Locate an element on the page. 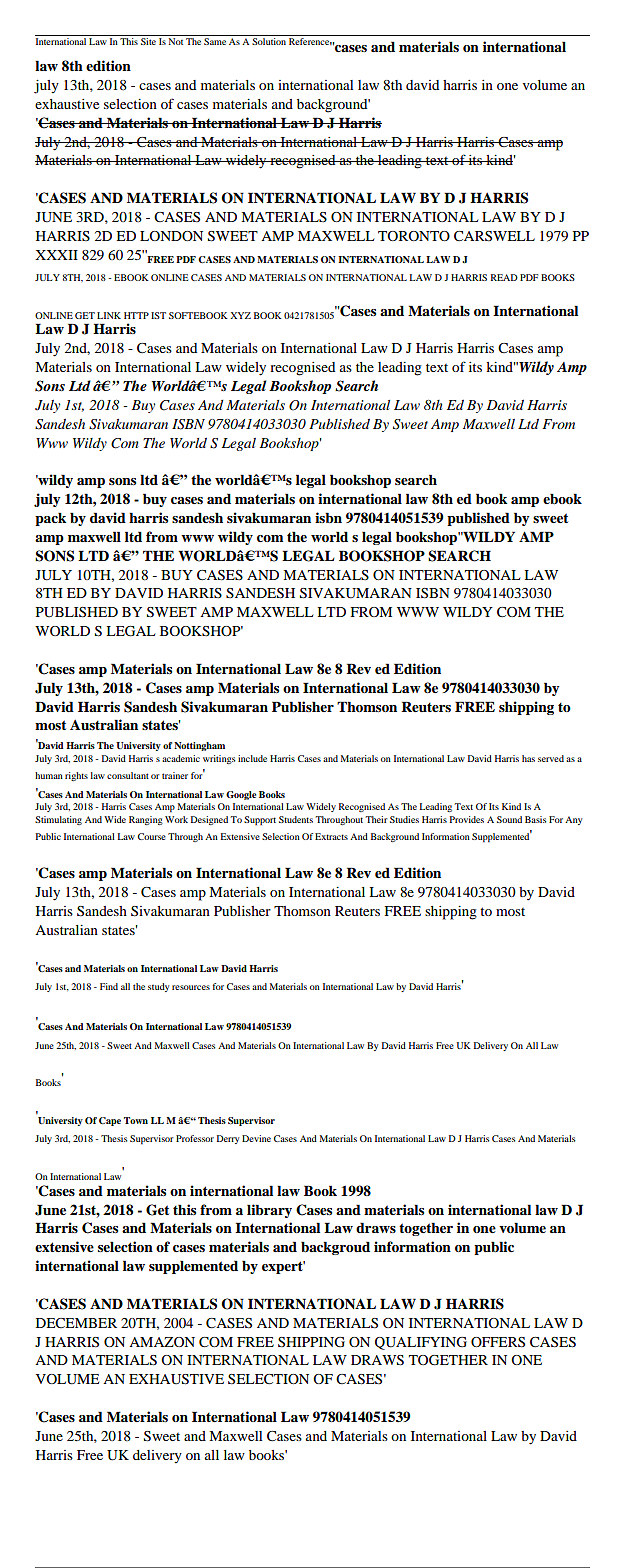  CARSWELL is located at coordinates (494, 236).
